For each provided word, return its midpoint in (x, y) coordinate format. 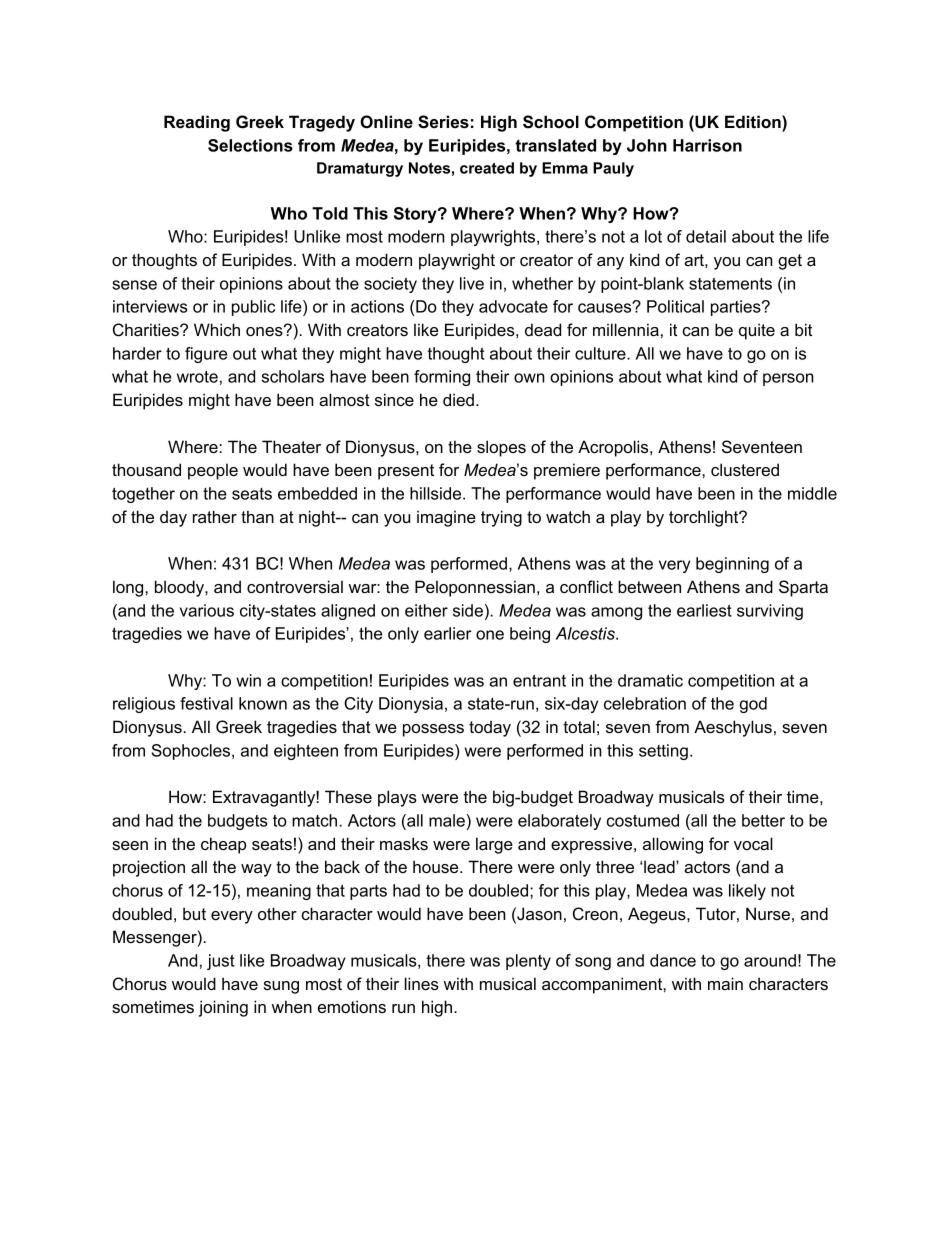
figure (206, 355)
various (207, 610)
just (220, 962)
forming (442, 378)
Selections (250, 145)
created (487, 168)
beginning (732, 565)
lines (422, 983)
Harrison (707, 145)
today (490, 728)
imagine (446, 518)
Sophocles (192, 752)
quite (757, 331)
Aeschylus (733, 728)
